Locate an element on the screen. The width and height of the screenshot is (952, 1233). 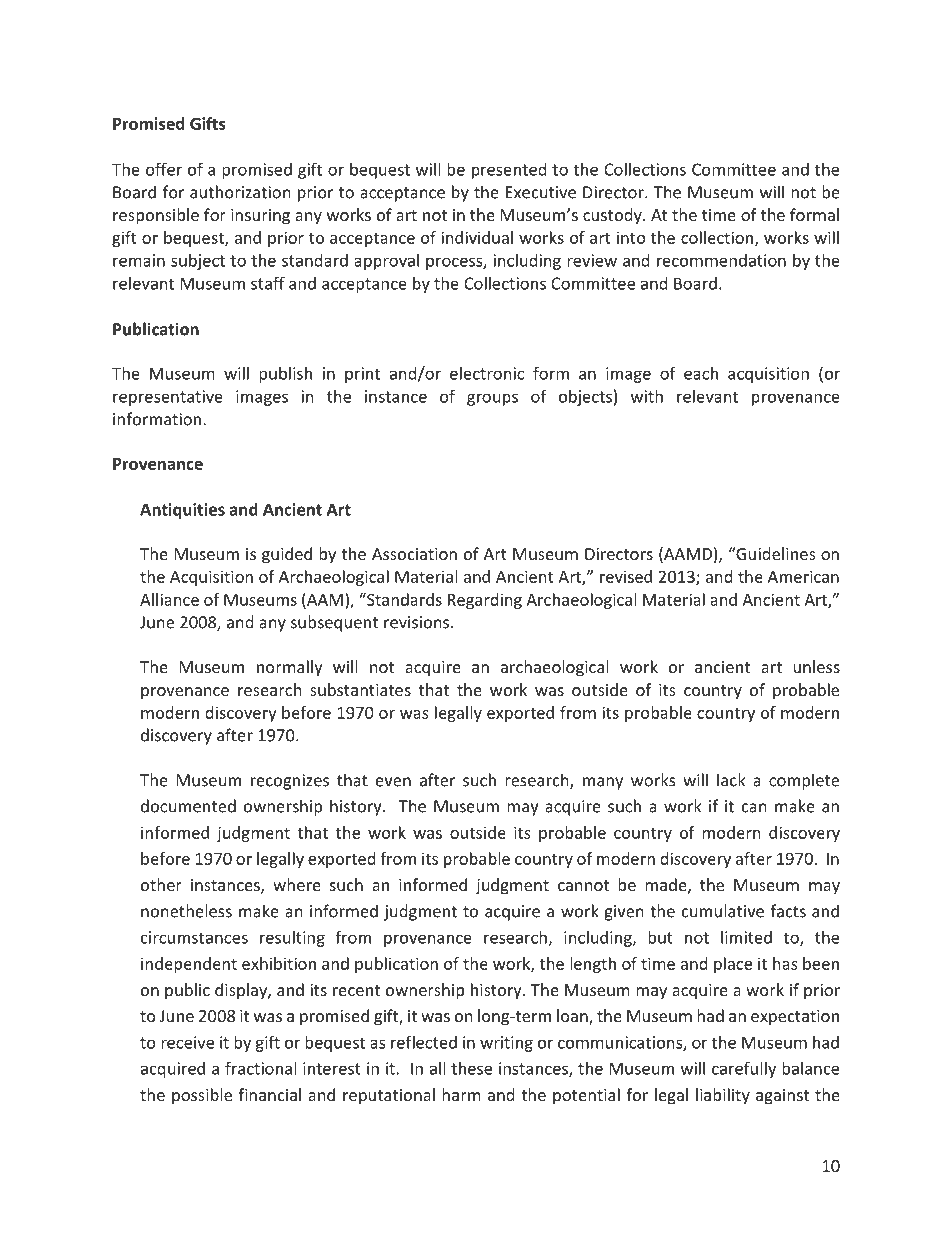
Antiquities is located at coordinates (182, 511).
